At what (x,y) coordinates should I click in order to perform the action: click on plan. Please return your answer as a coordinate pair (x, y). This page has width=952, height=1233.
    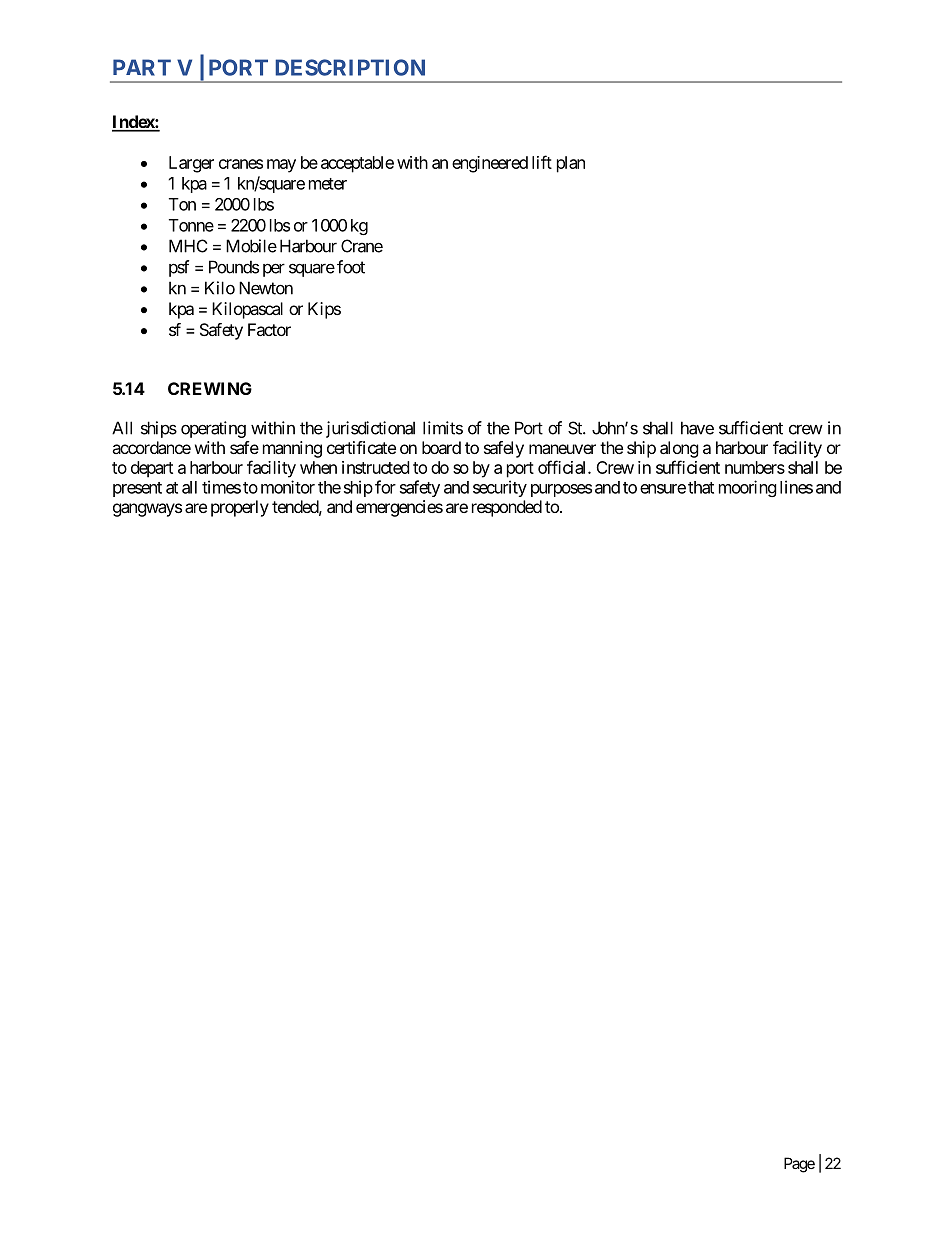
    Looking at the image, I should click on (571, 164).
